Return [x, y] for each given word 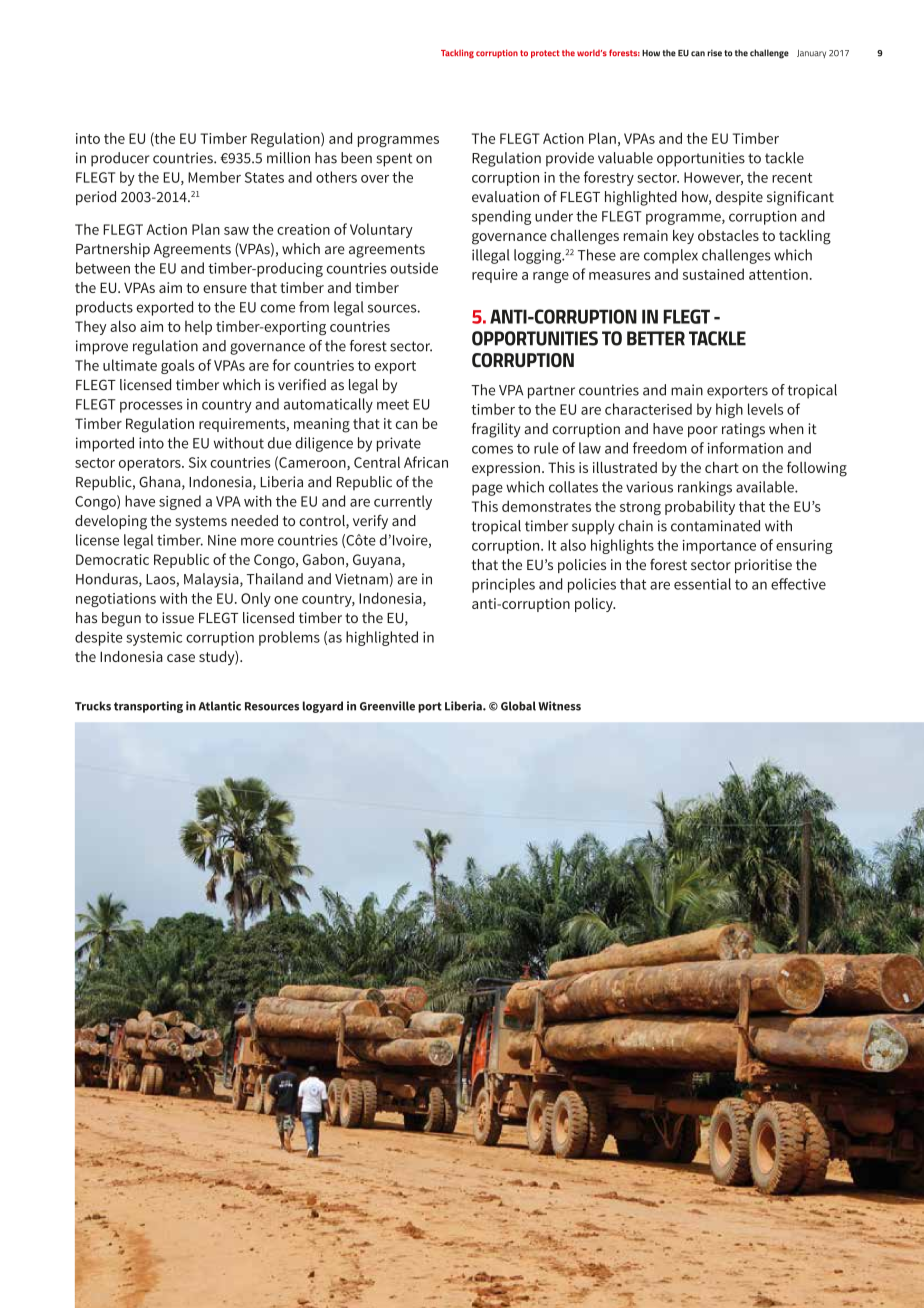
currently [403, 502]
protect [545, 54]
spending [501, 217]
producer [120, 159]
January [811, 54]
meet [393, 405]
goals [178, 366]
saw [236, 231]
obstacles [728, 235]
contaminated [715, 526]
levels [765, 409]
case [181, 658]
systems [201, 522]
